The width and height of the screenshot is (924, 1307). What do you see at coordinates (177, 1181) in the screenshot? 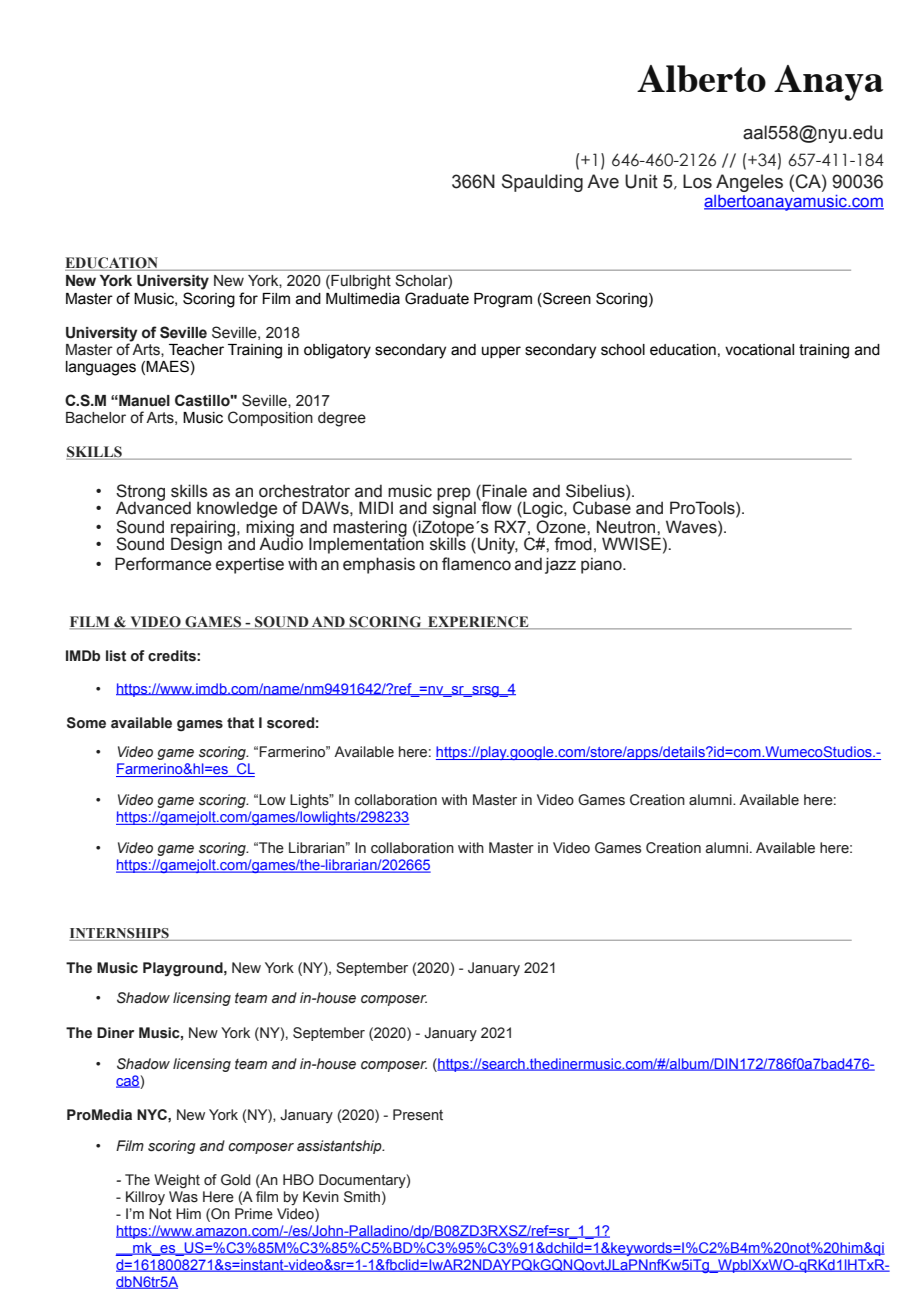
I see `Weight` at bounding box center [177, 1181].
